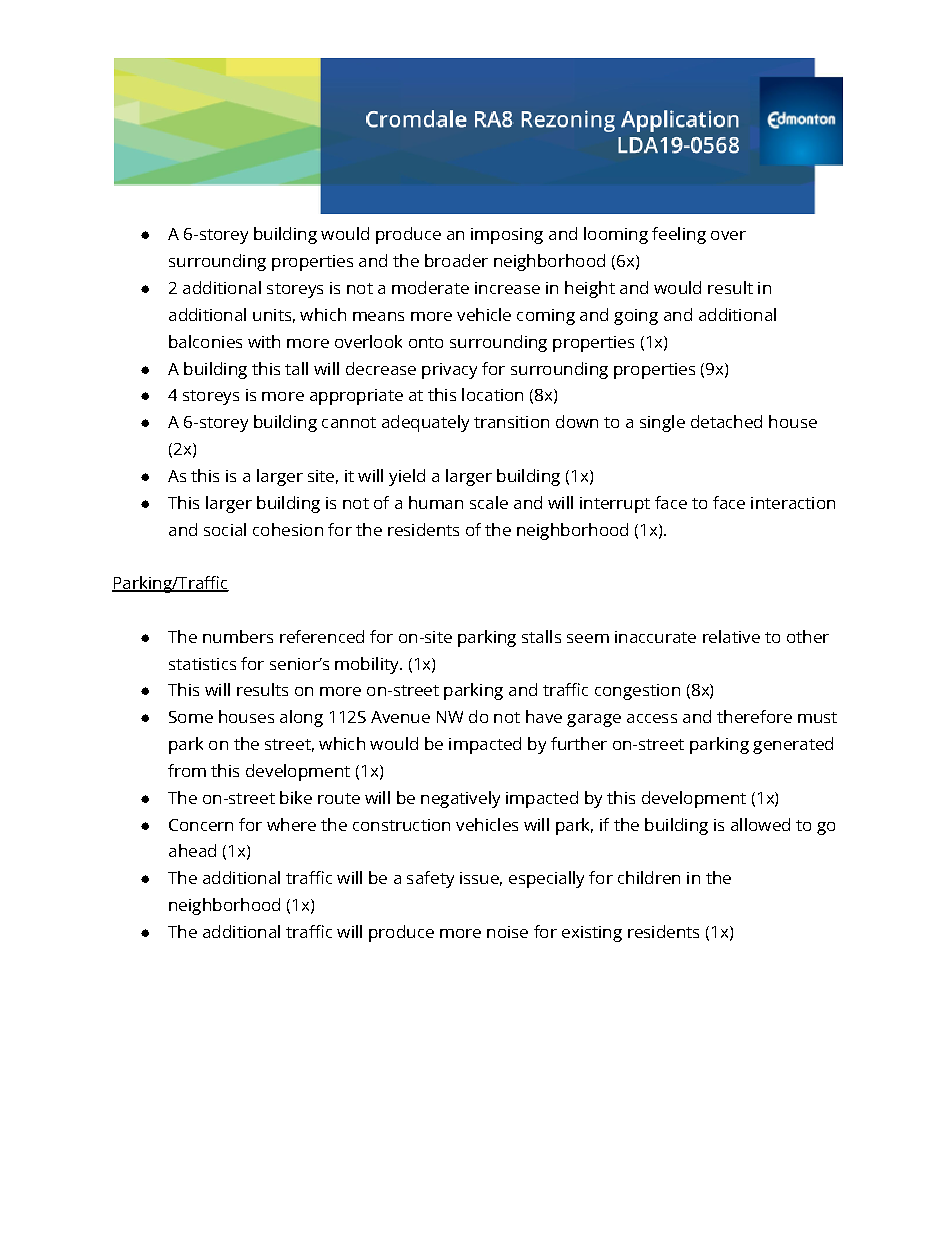  Describe the element at coordinates (679, 235) in the screenshot. I see `feeling` at that location.
